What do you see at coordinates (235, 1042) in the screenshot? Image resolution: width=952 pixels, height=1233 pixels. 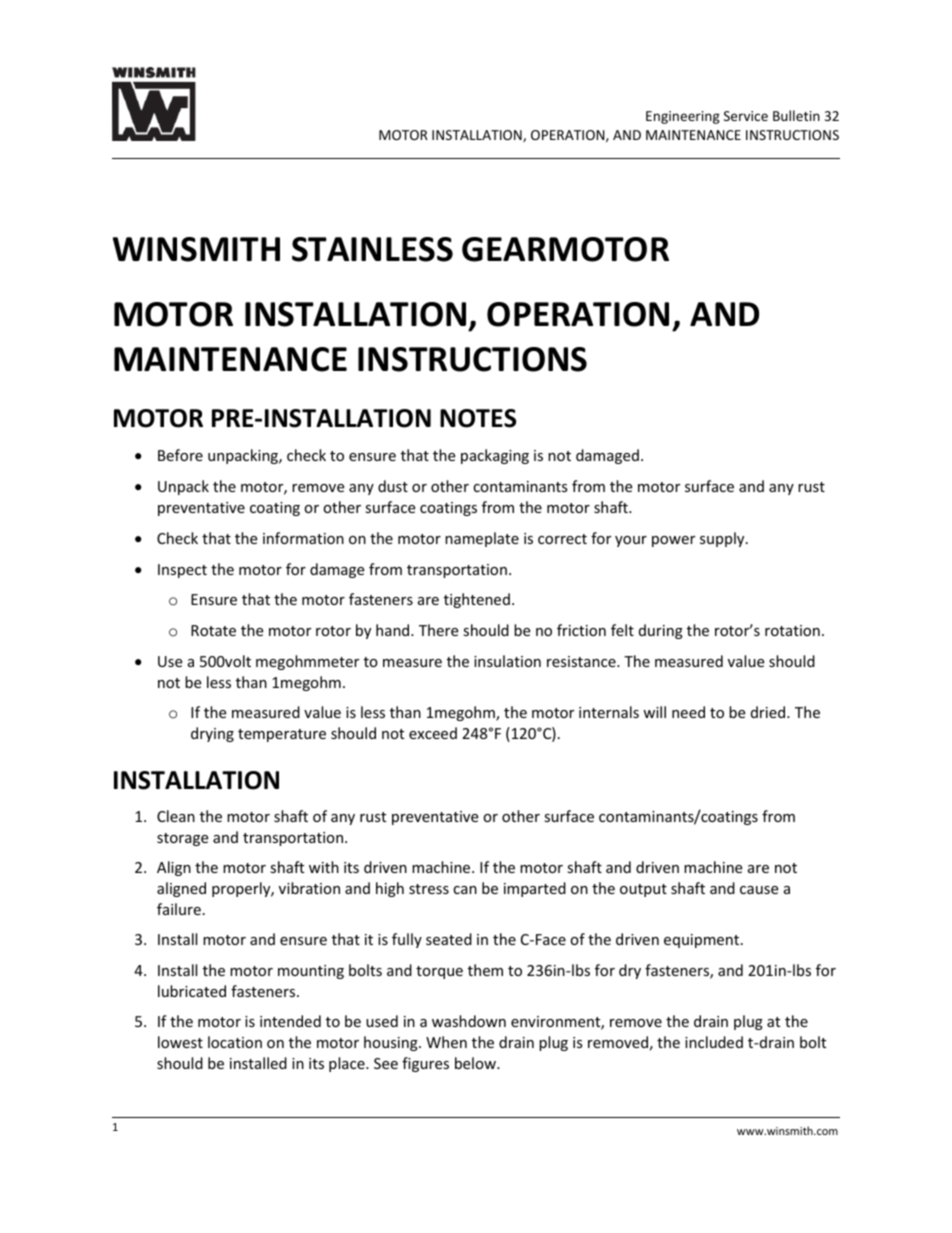 I see `location` at bounding box center [235, 1042].
